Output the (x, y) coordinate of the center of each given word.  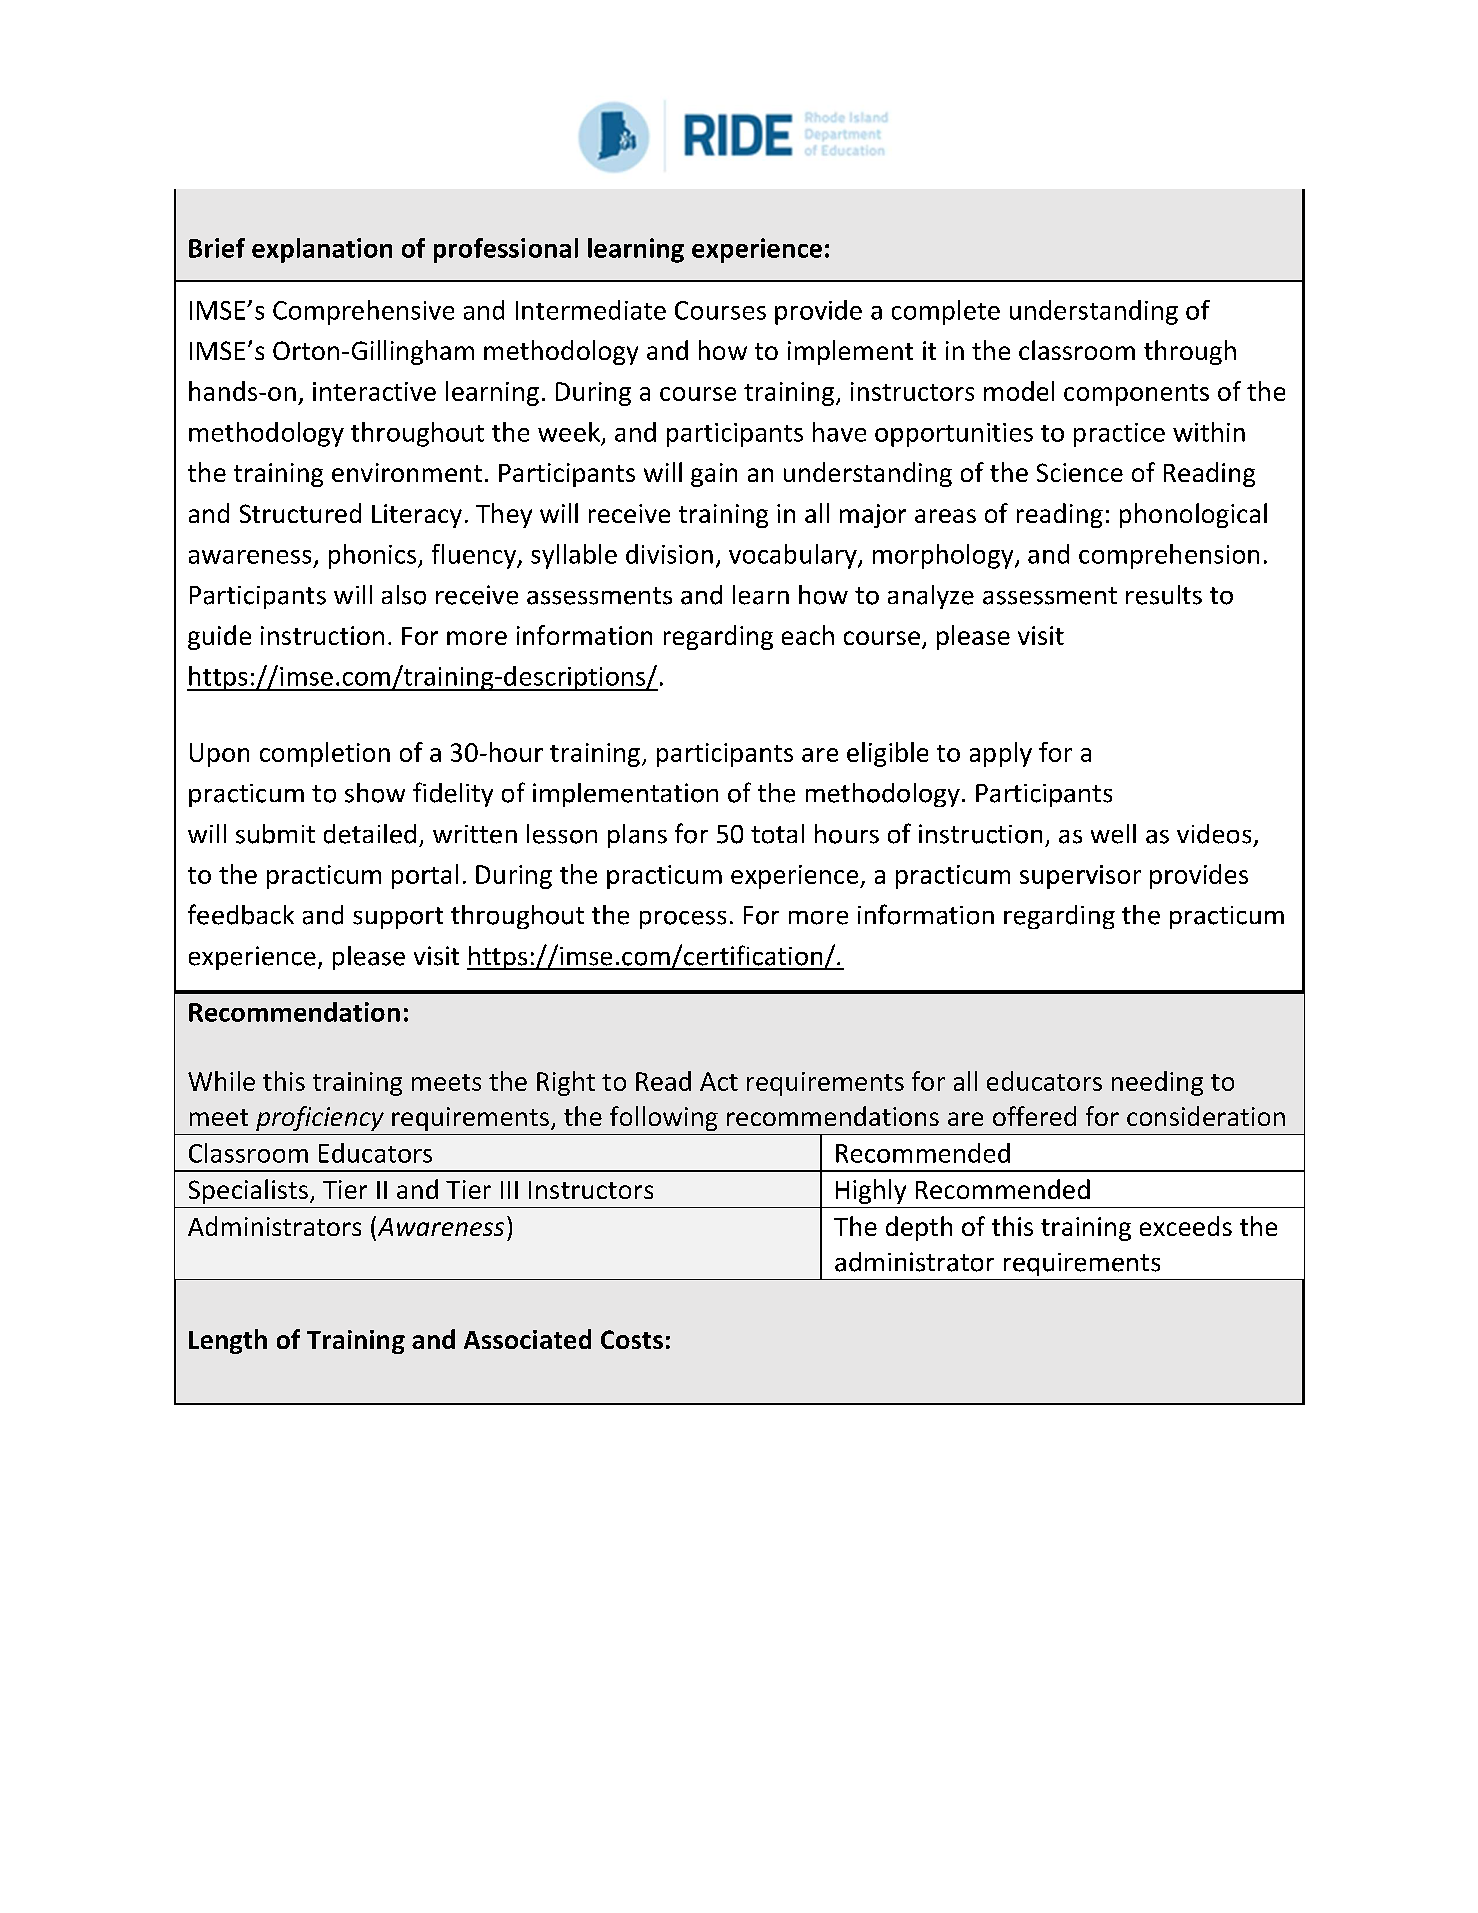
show (375, 793)
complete (946, 312)
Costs (632, 1339)
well (1113, 834)
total (777, 834)
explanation (322, 250)
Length (228, 1341)
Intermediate (591, 310)
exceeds (1186, 1226)
